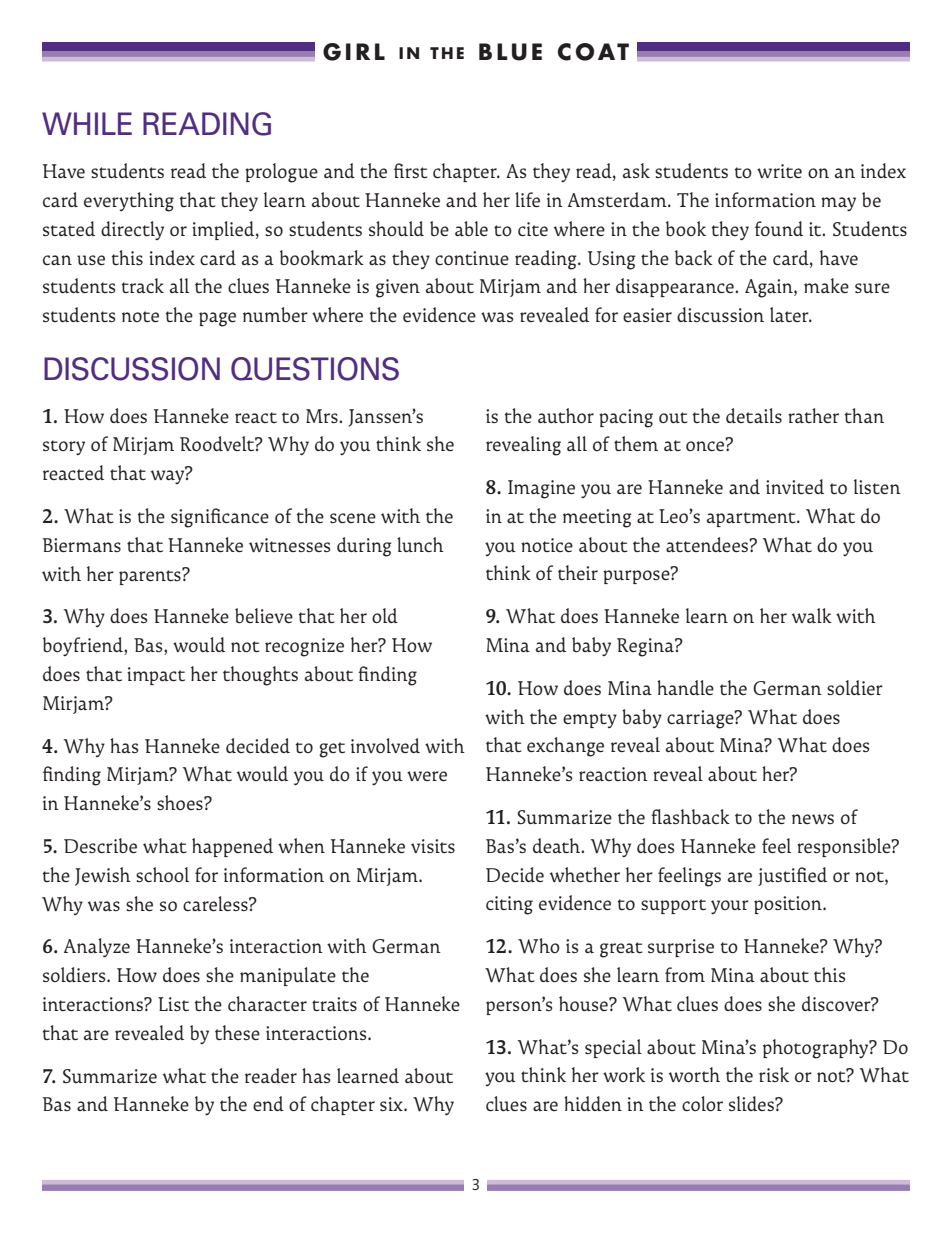  I want to click on involved, so click(385, 745).
